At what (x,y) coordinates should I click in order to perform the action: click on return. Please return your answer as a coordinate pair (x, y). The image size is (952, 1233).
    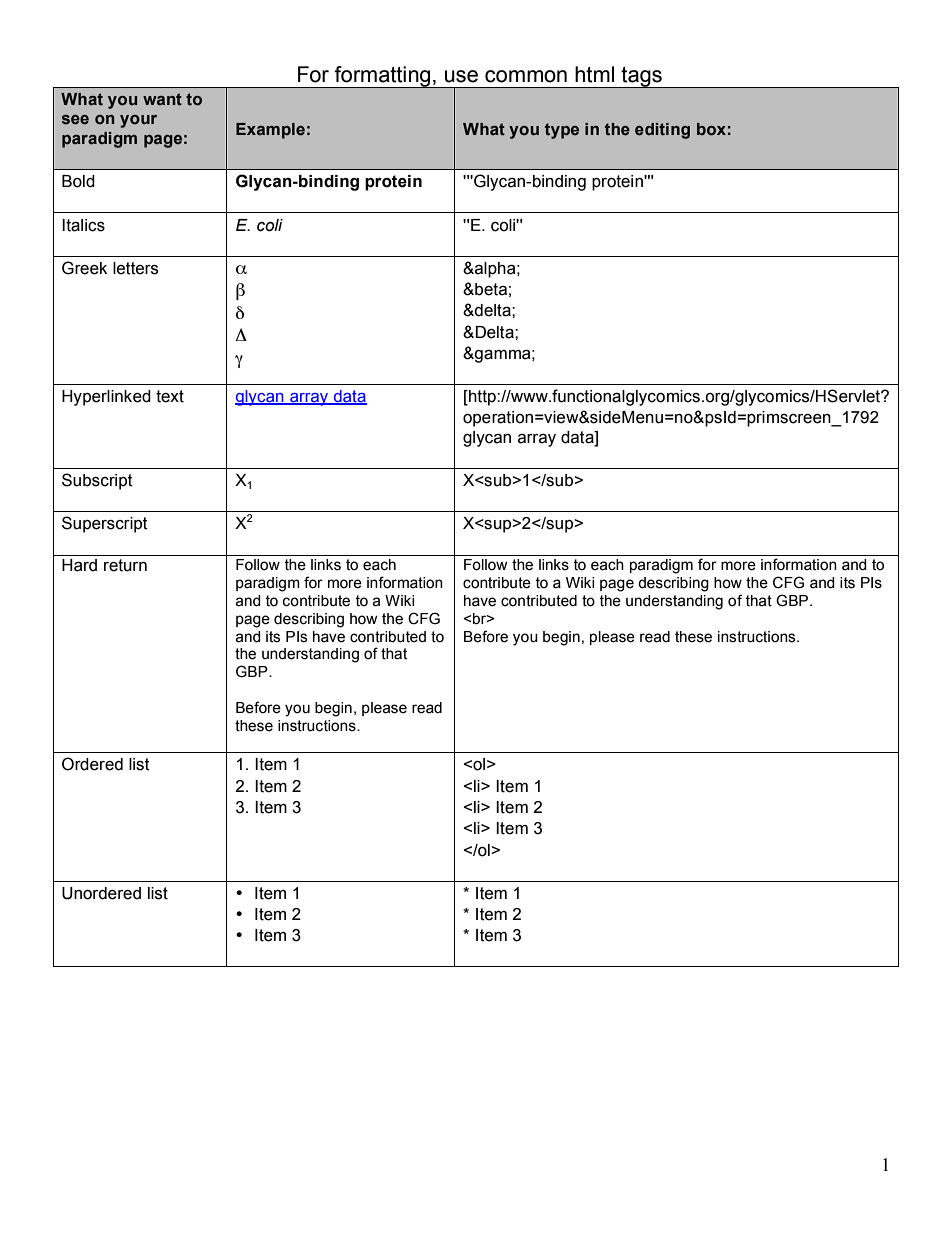
    Looking at the image, I should click on (125, 565).
